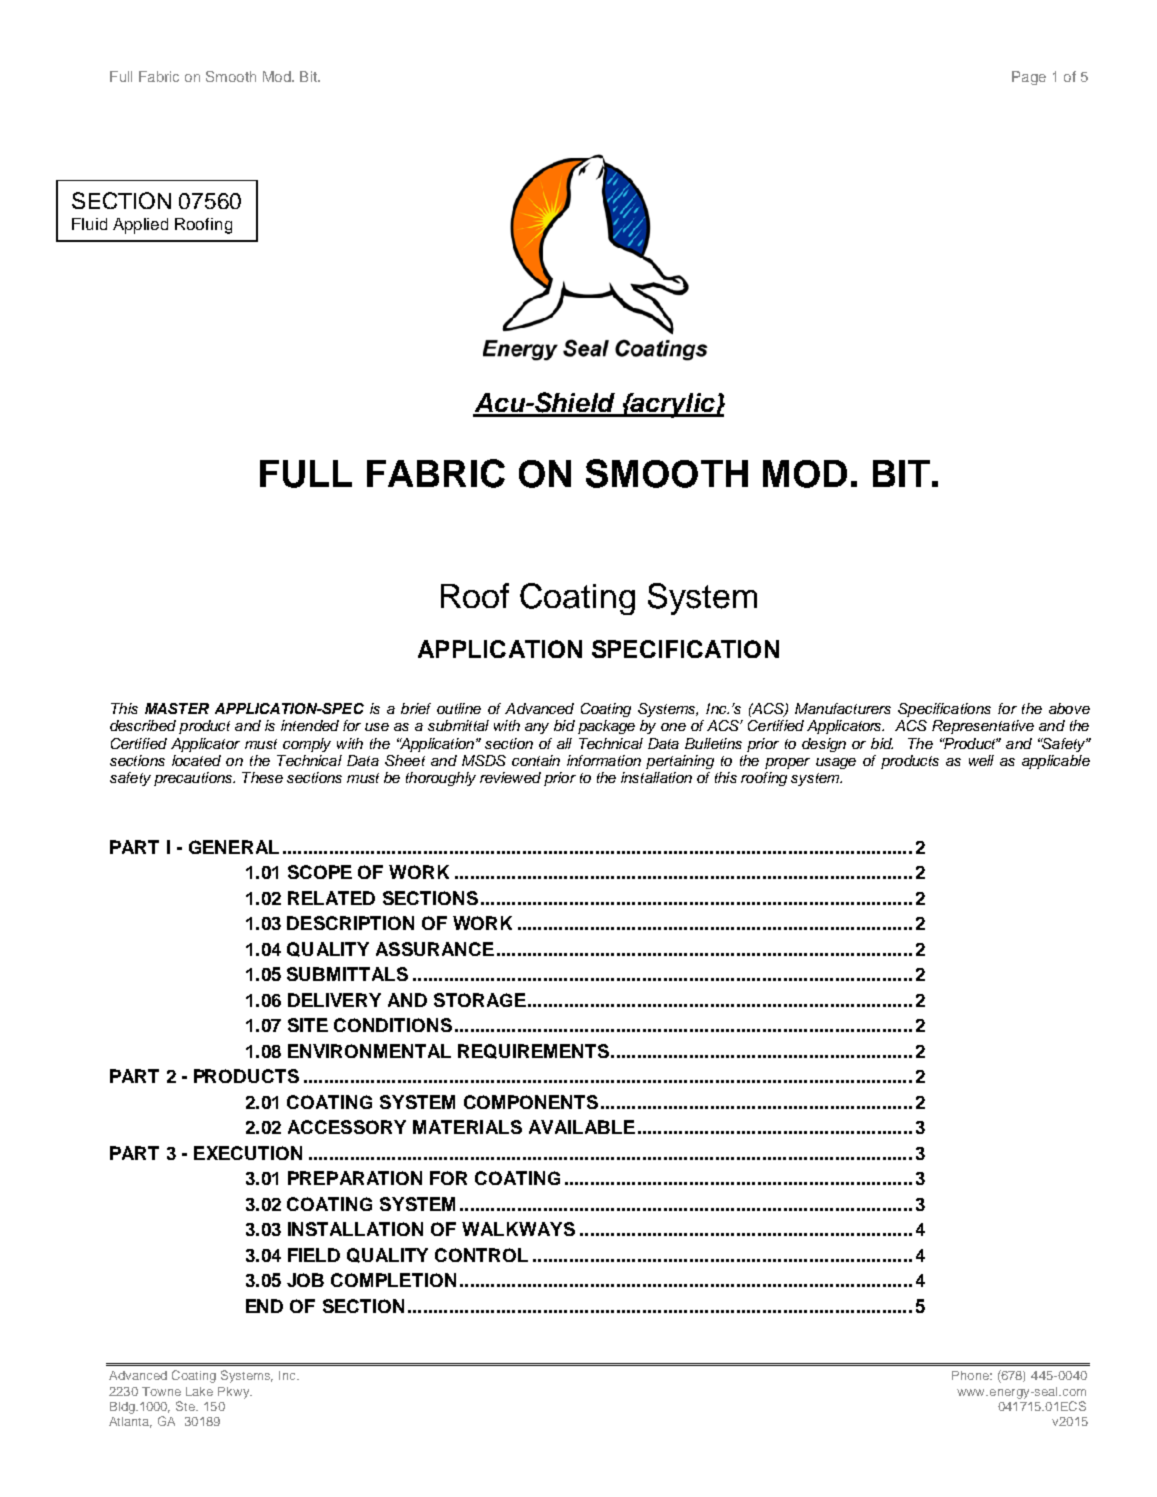  Describe the element at coordinates (1069, 708) in the screenshot. I see `above` at that location.
